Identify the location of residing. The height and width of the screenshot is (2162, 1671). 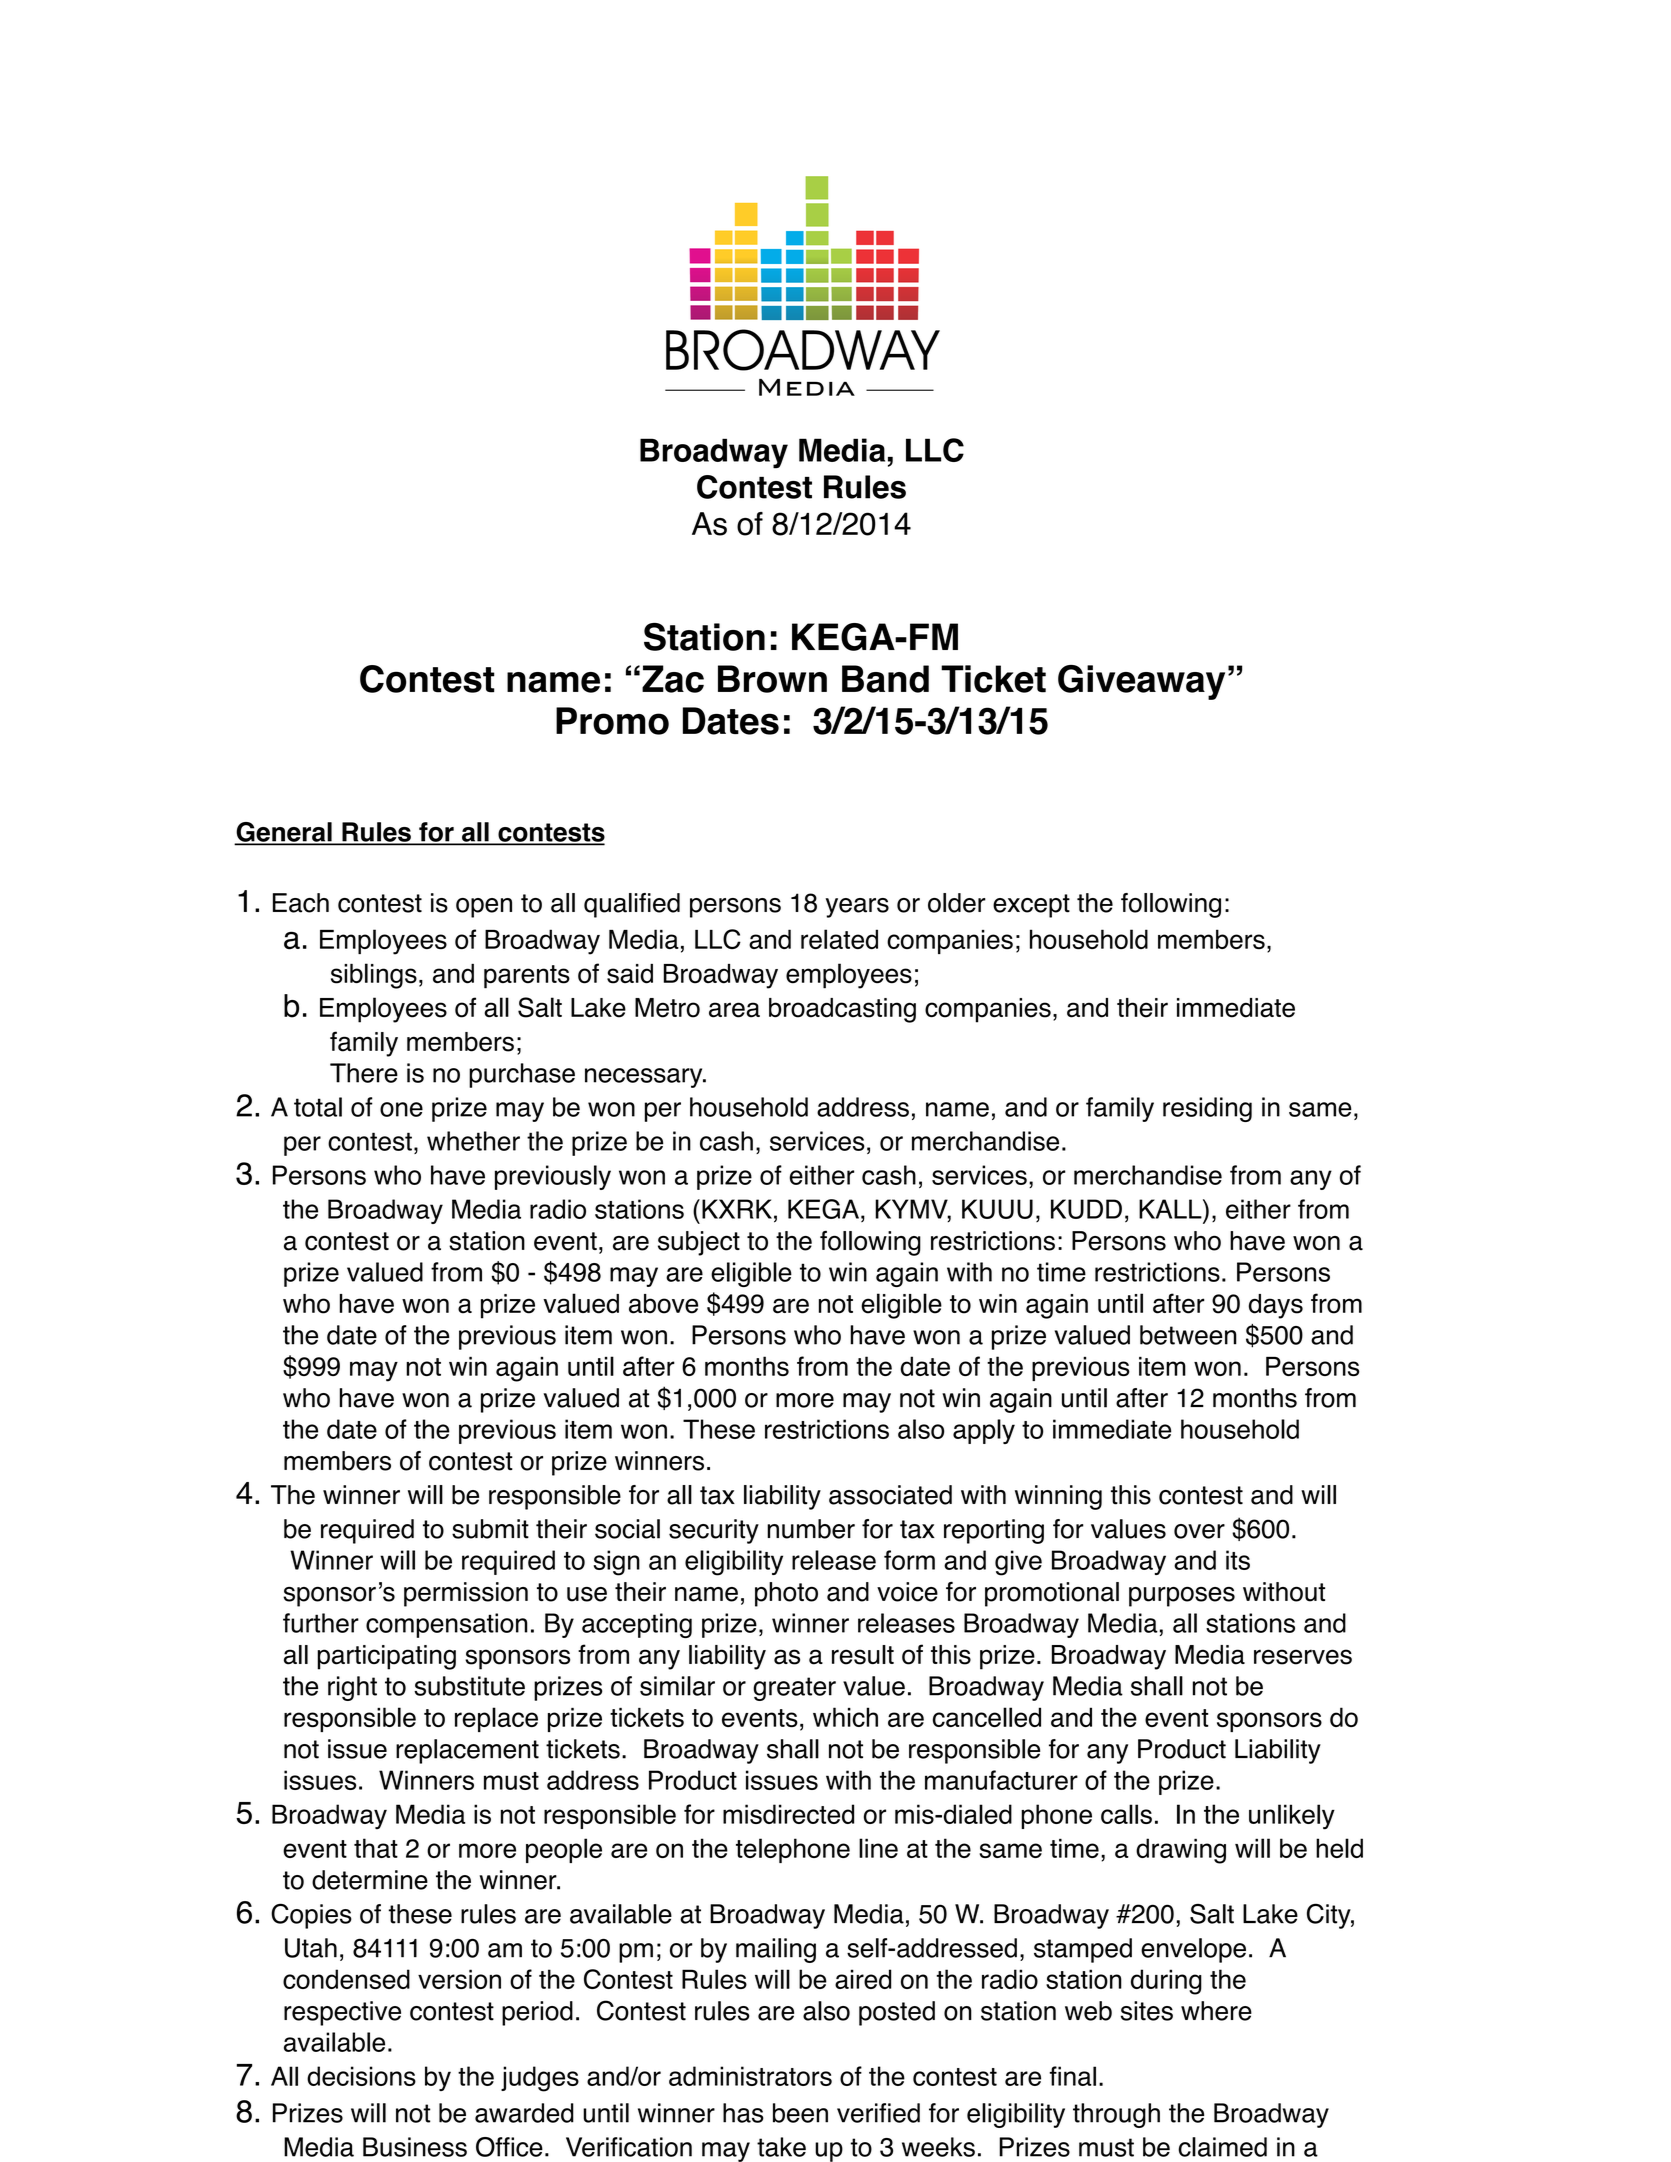
(1207, 1109).
